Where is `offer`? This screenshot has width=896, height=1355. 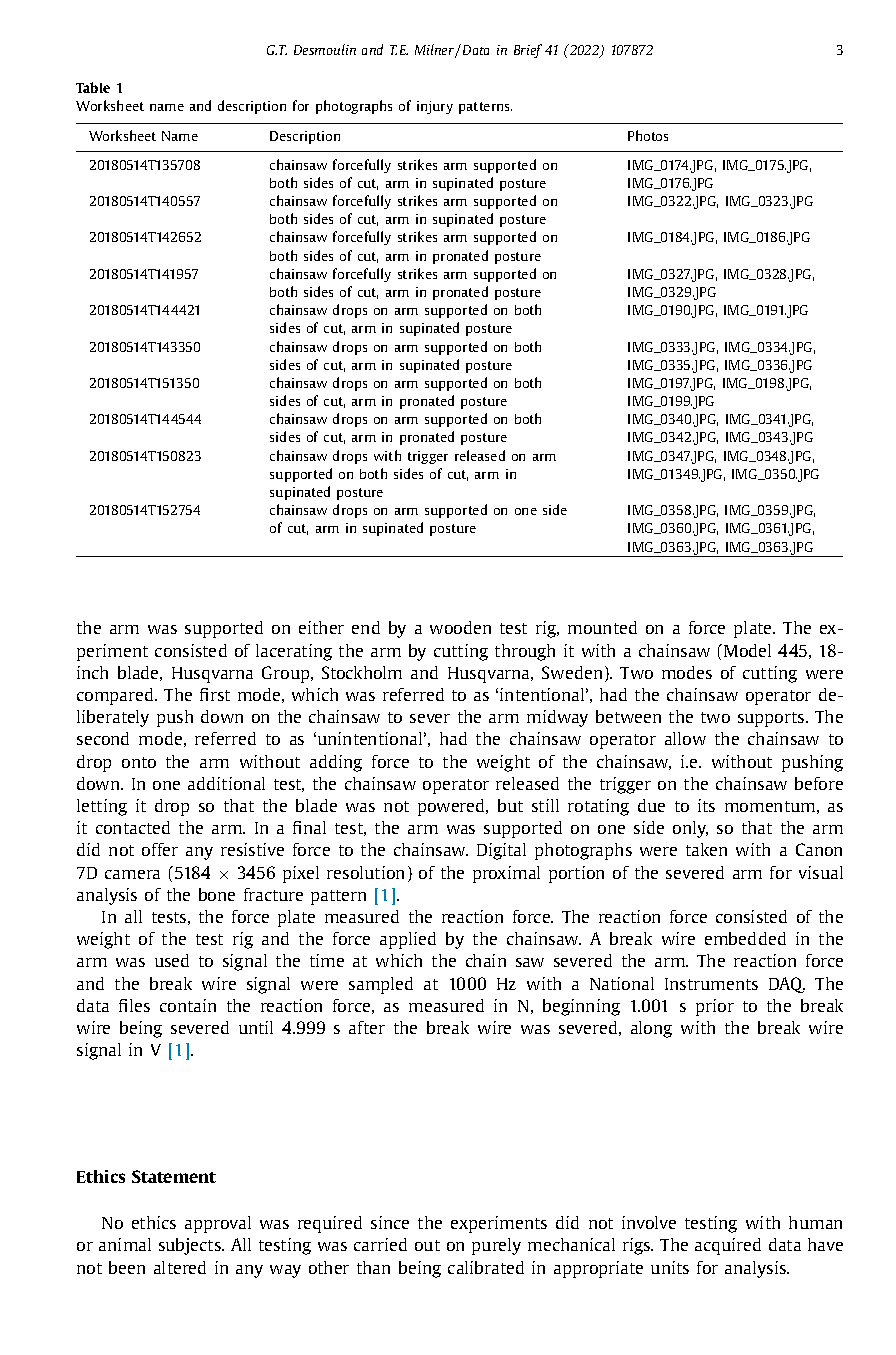 offer is located at coordinates (160, 849).
